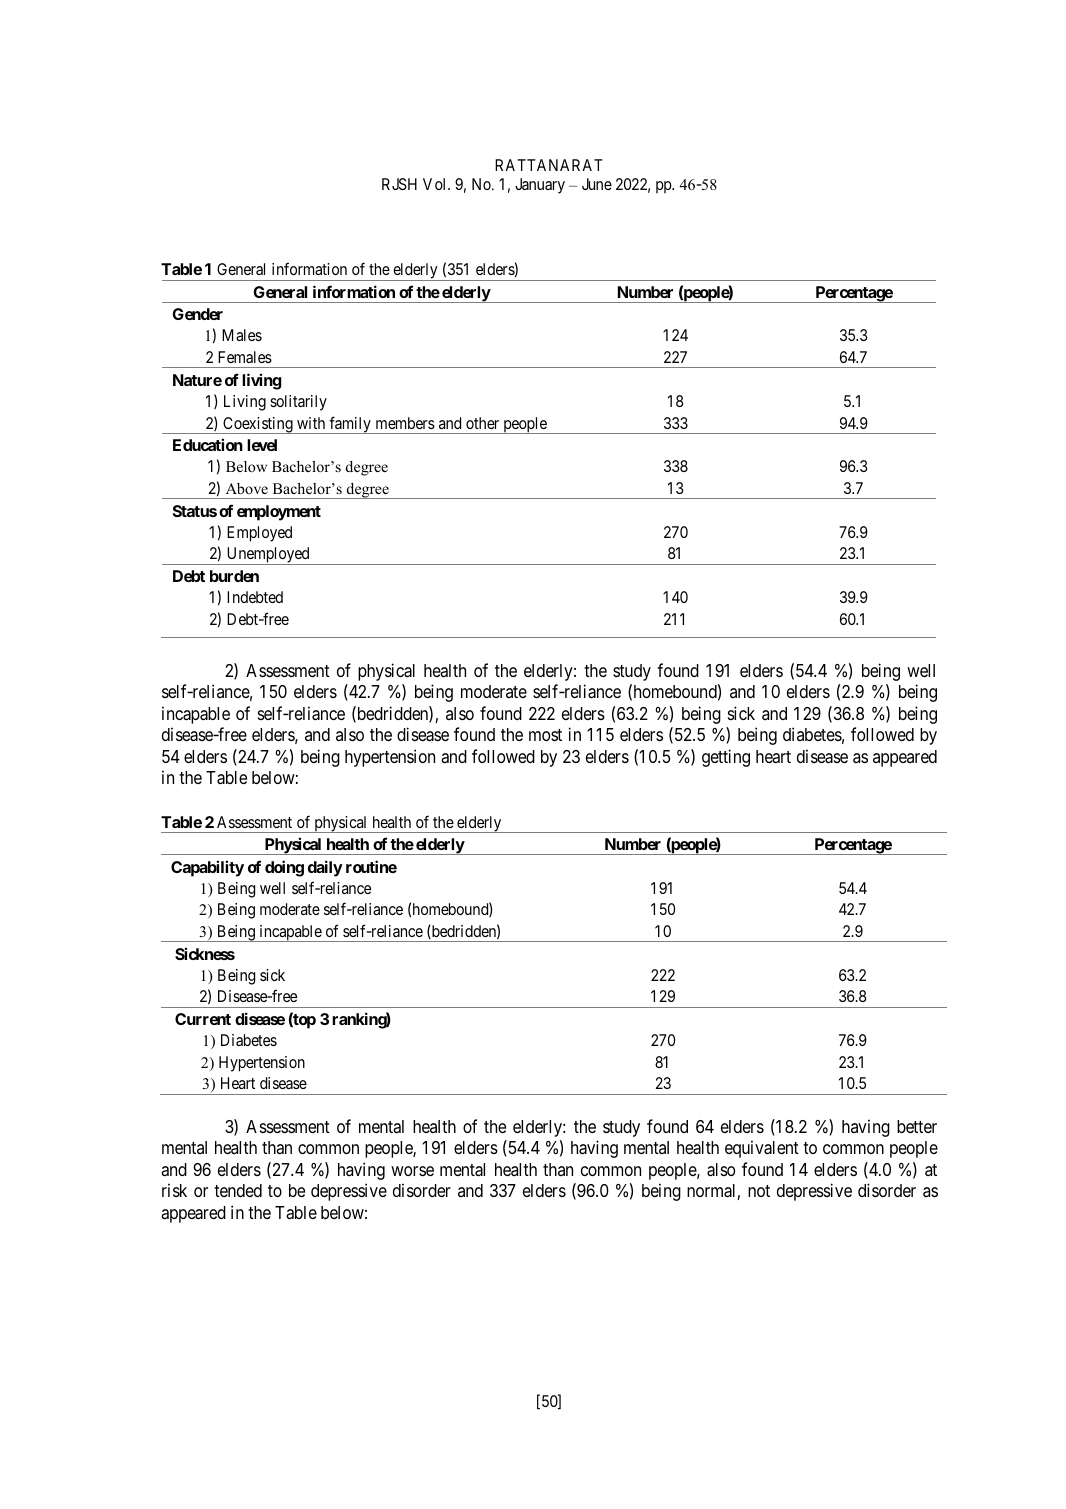 The height and width of the screenshot is (1509, 1066). Describe the element at coordinates (726, 758) in the screenshot. I see `getting` at that location.
